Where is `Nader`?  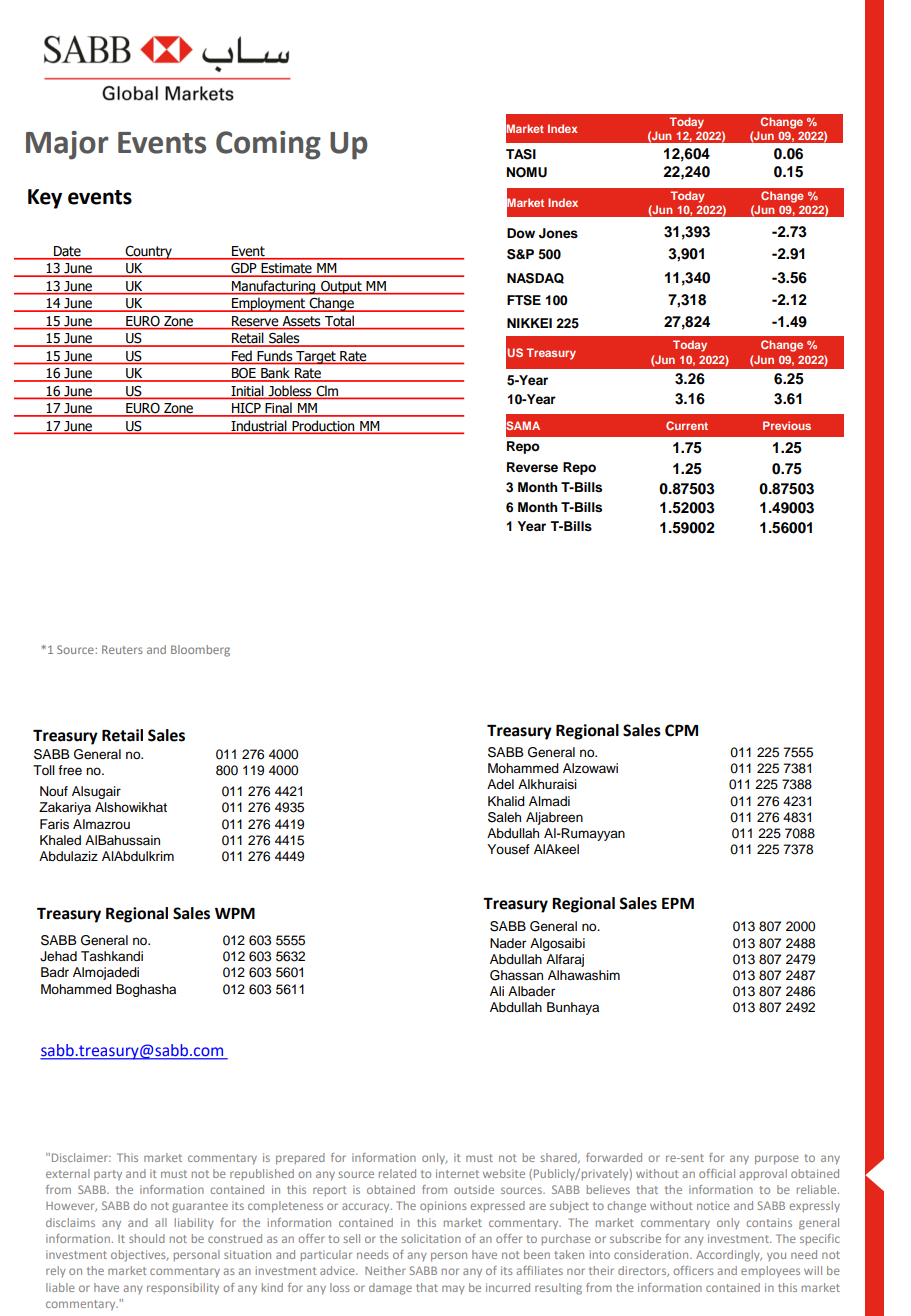
Nader is located at coordinates (508, 943).
